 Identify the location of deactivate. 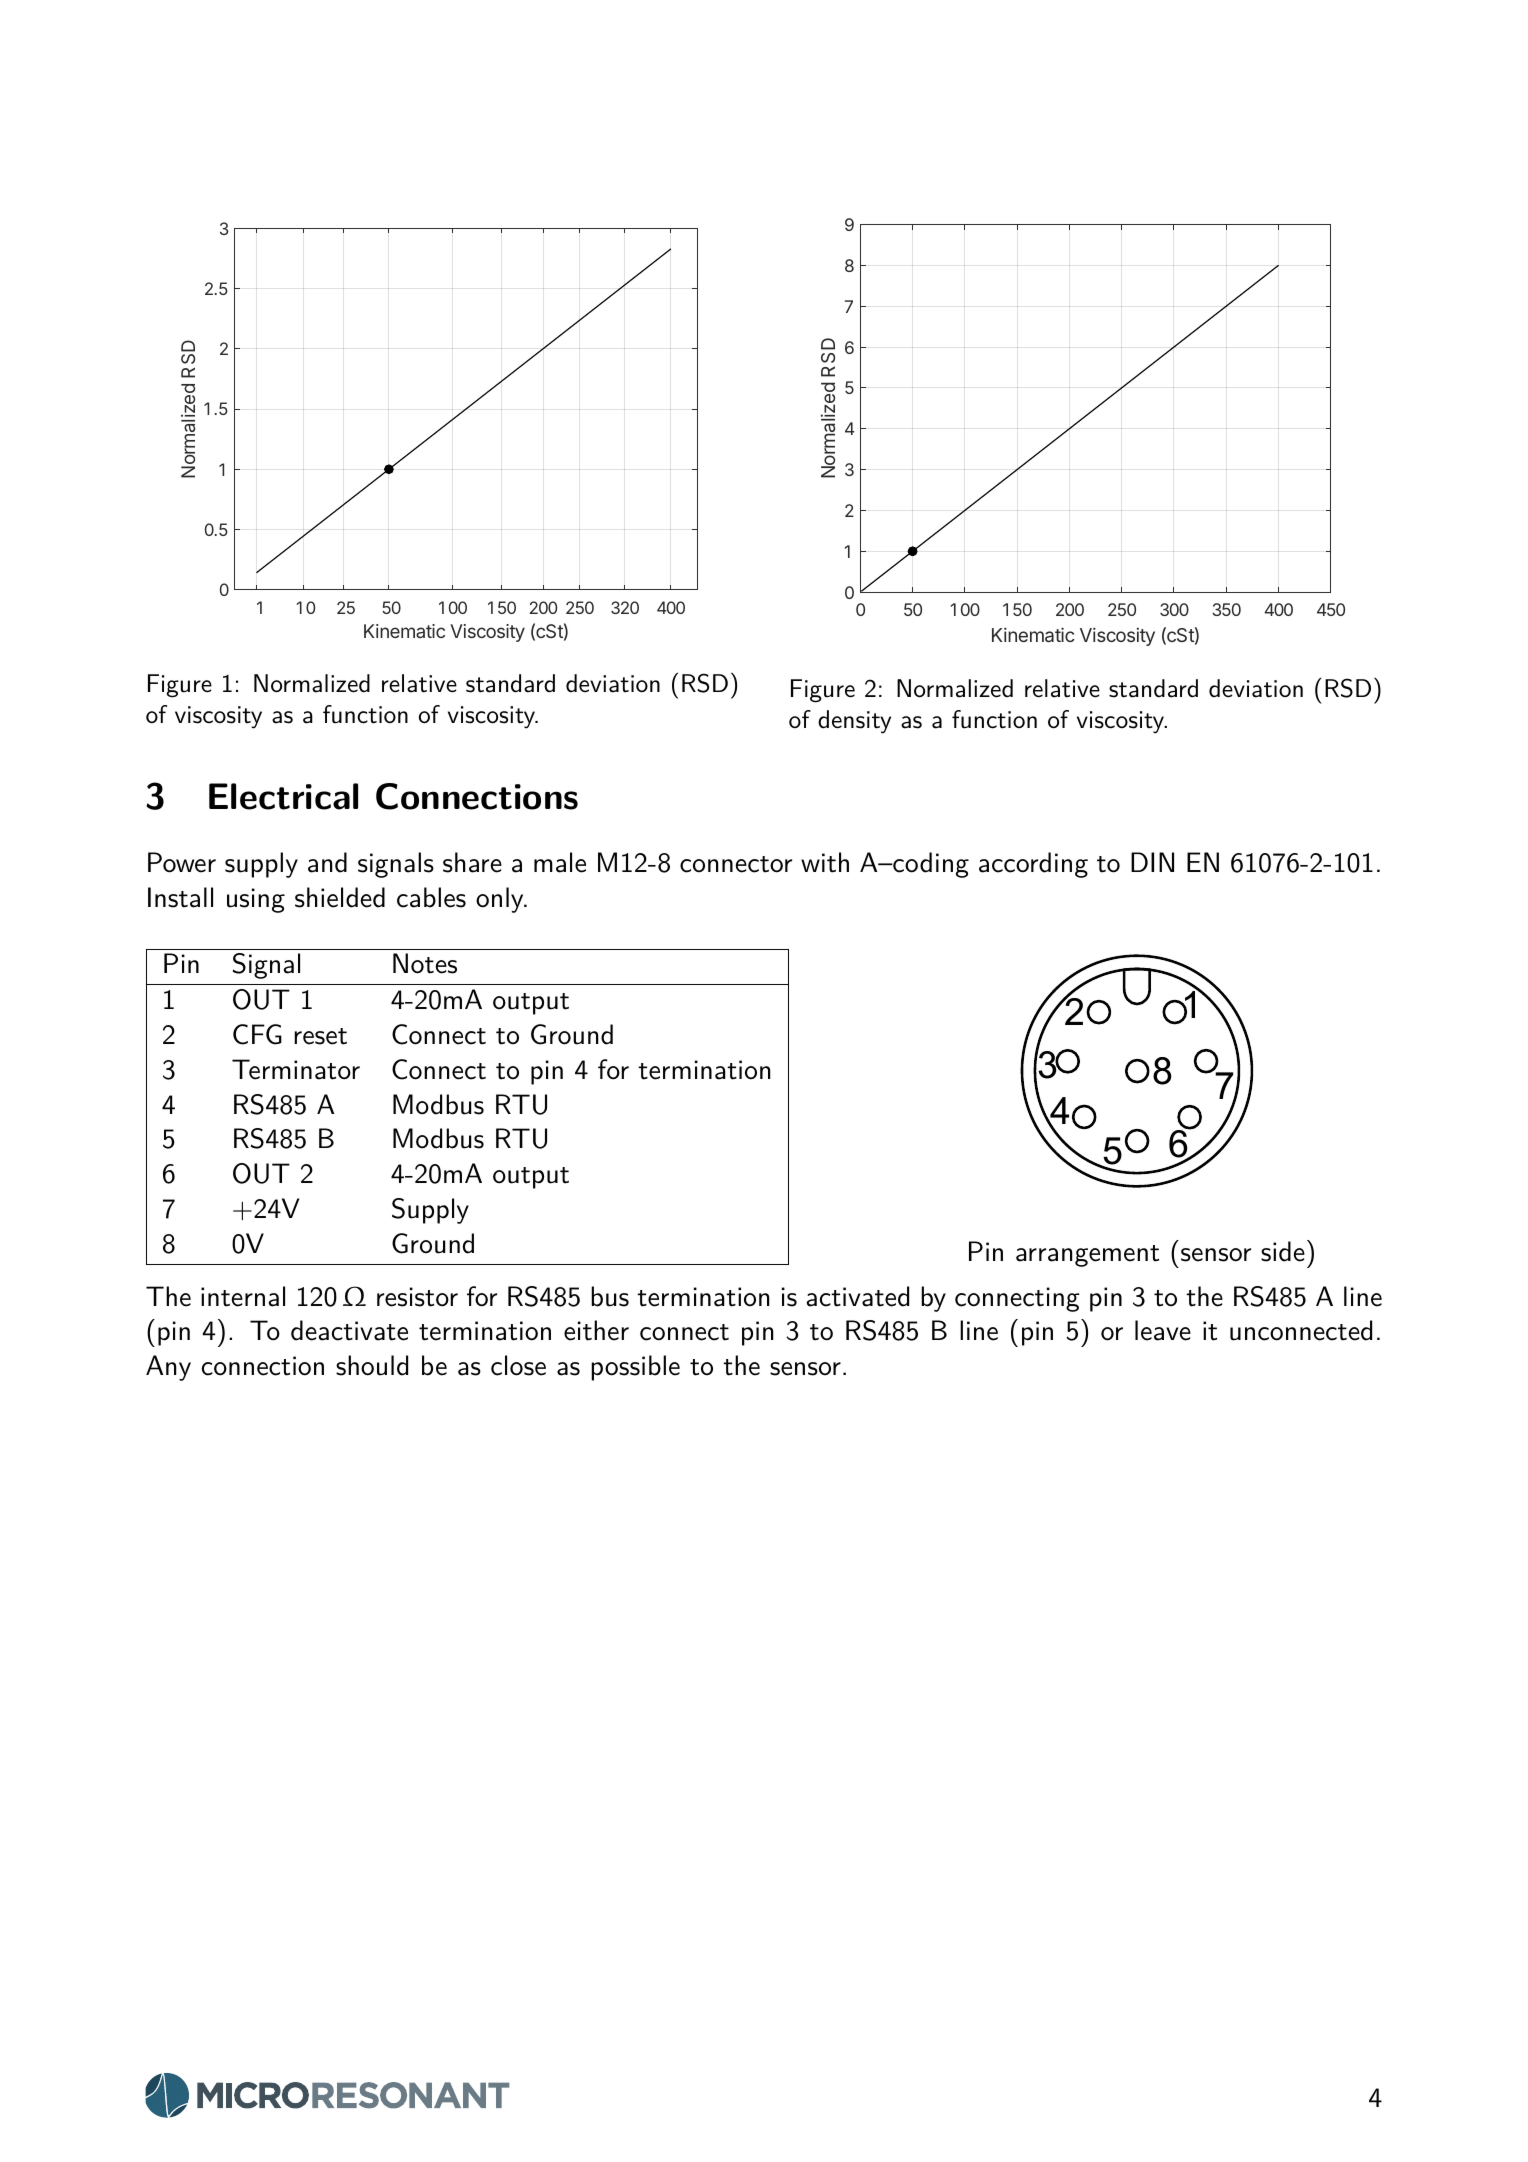
(349, 1330).
